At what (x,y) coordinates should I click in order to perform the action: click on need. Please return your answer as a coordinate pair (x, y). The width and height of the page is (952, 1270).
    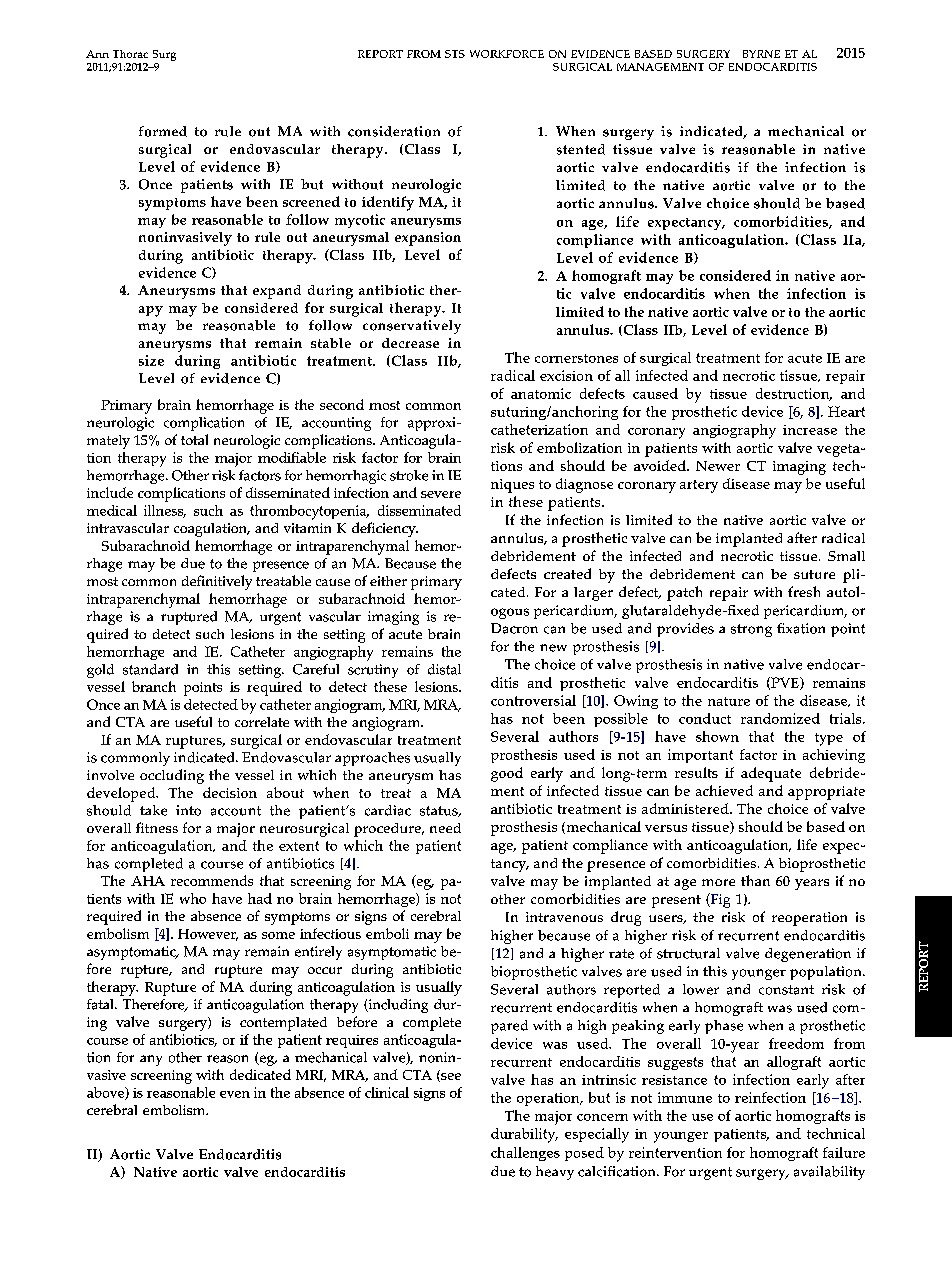
    Looking at the image, I should click on (445, 828).
